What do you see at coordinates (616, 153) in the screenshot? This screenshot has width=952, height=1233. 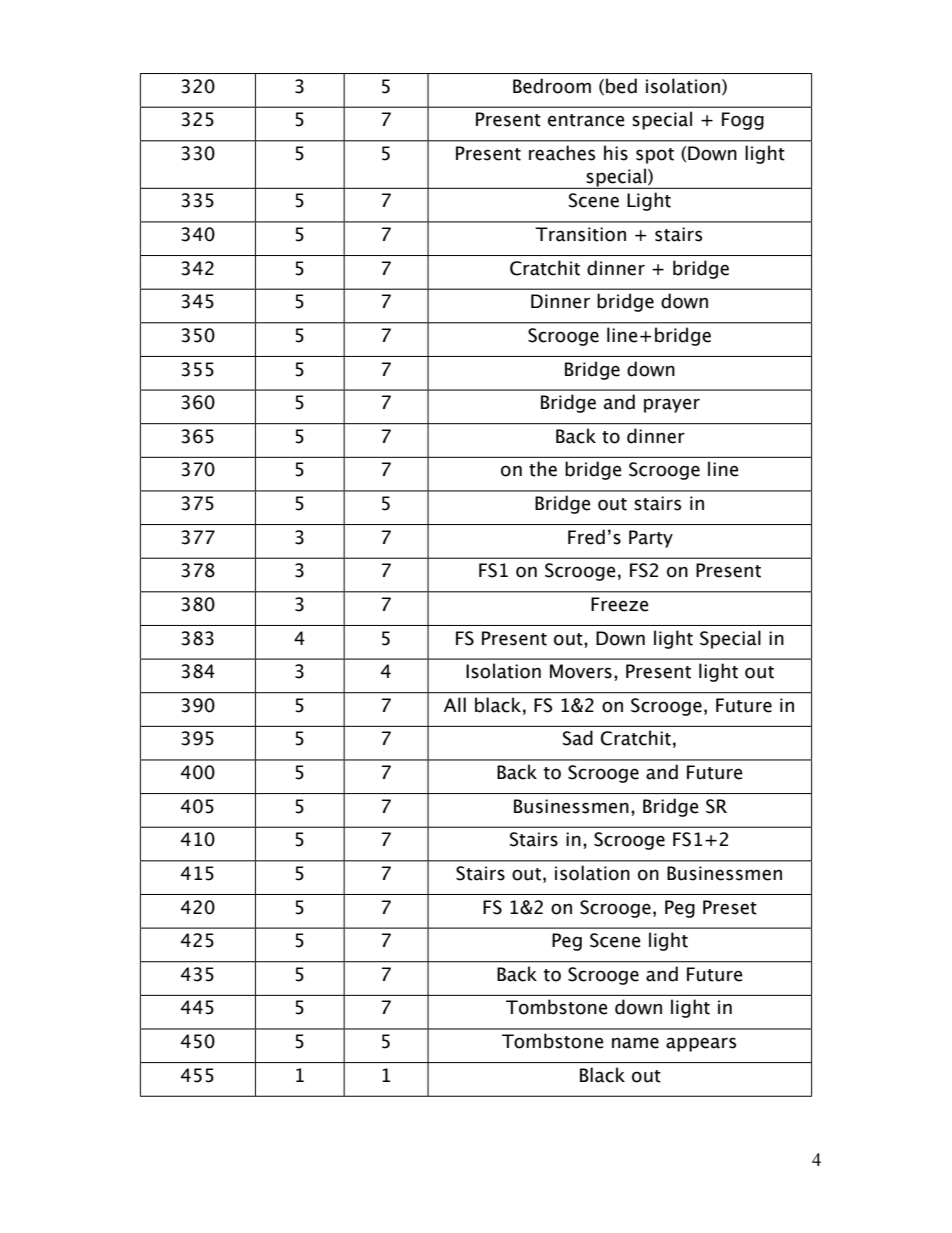 I see `his` at bounding box center [616, 153].
